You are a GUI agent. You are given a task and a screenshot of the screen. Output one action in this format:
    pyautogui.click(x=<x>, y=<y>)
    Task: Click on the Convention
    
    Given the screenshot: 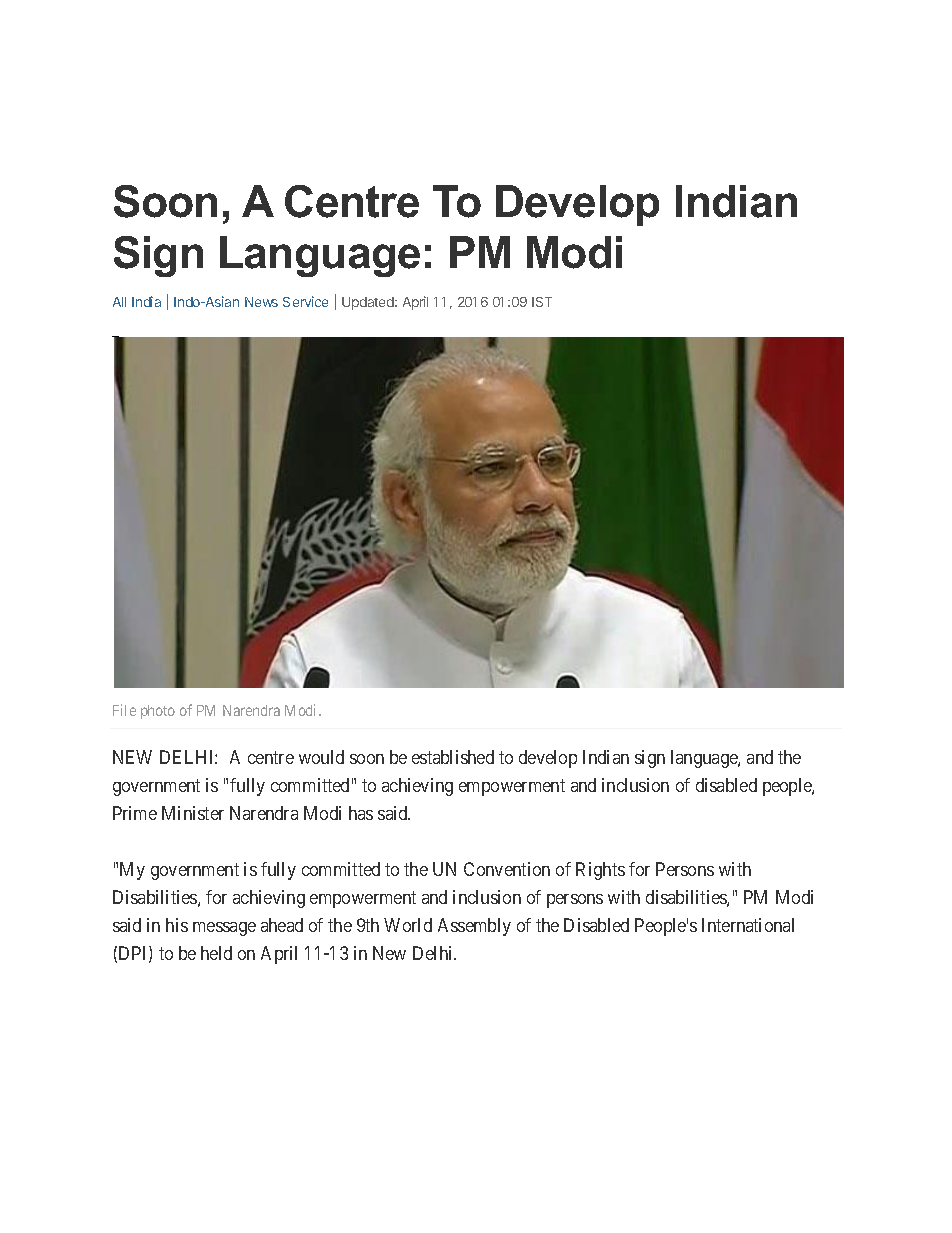 What is the action you would take?
    pyautogui.click(x=507, y=869)
